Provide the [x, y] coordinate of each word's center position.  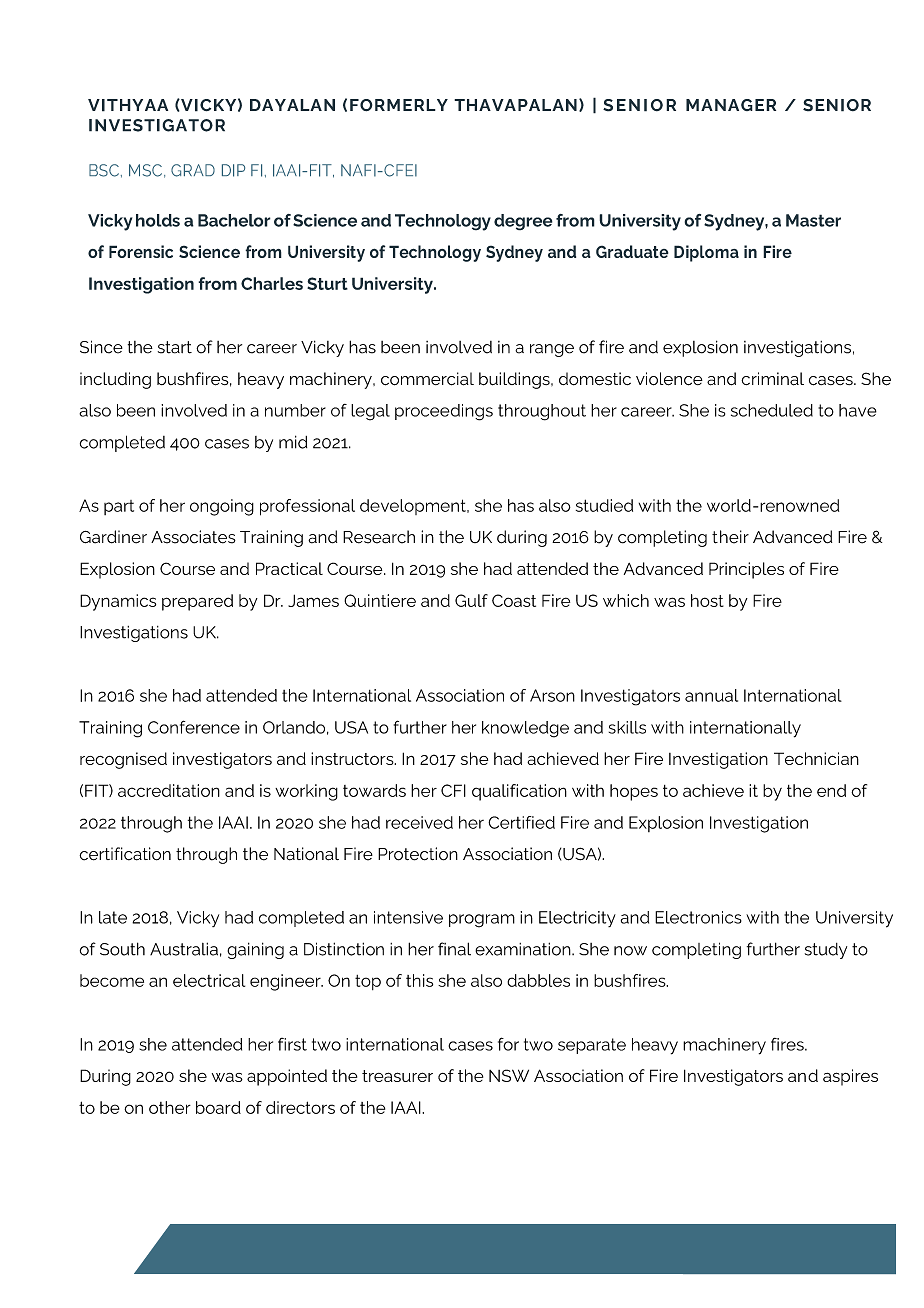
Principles [746, 570]
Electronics [698, 917]
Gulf [471, 600]
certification [125, 854]
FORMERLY [399, 105]
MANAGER [731, 105]
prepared [197, 602]
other [170, 1107]
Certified [521, 822]
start [175, 347]
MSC [145, 170]
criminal [772, 379]
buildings [515, 380]
